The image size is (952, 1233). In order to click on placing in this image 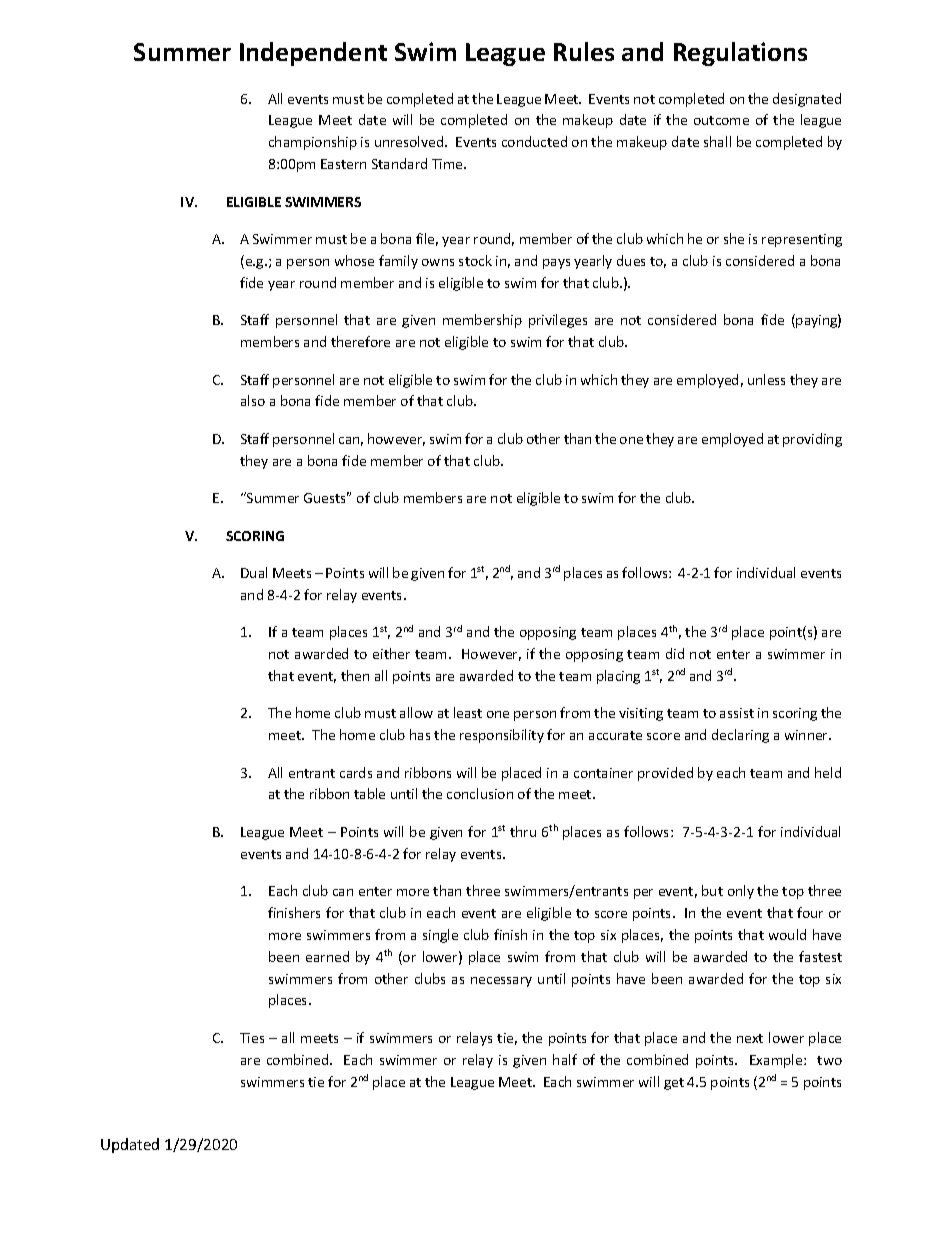, I will do `click(618, 677)`.
